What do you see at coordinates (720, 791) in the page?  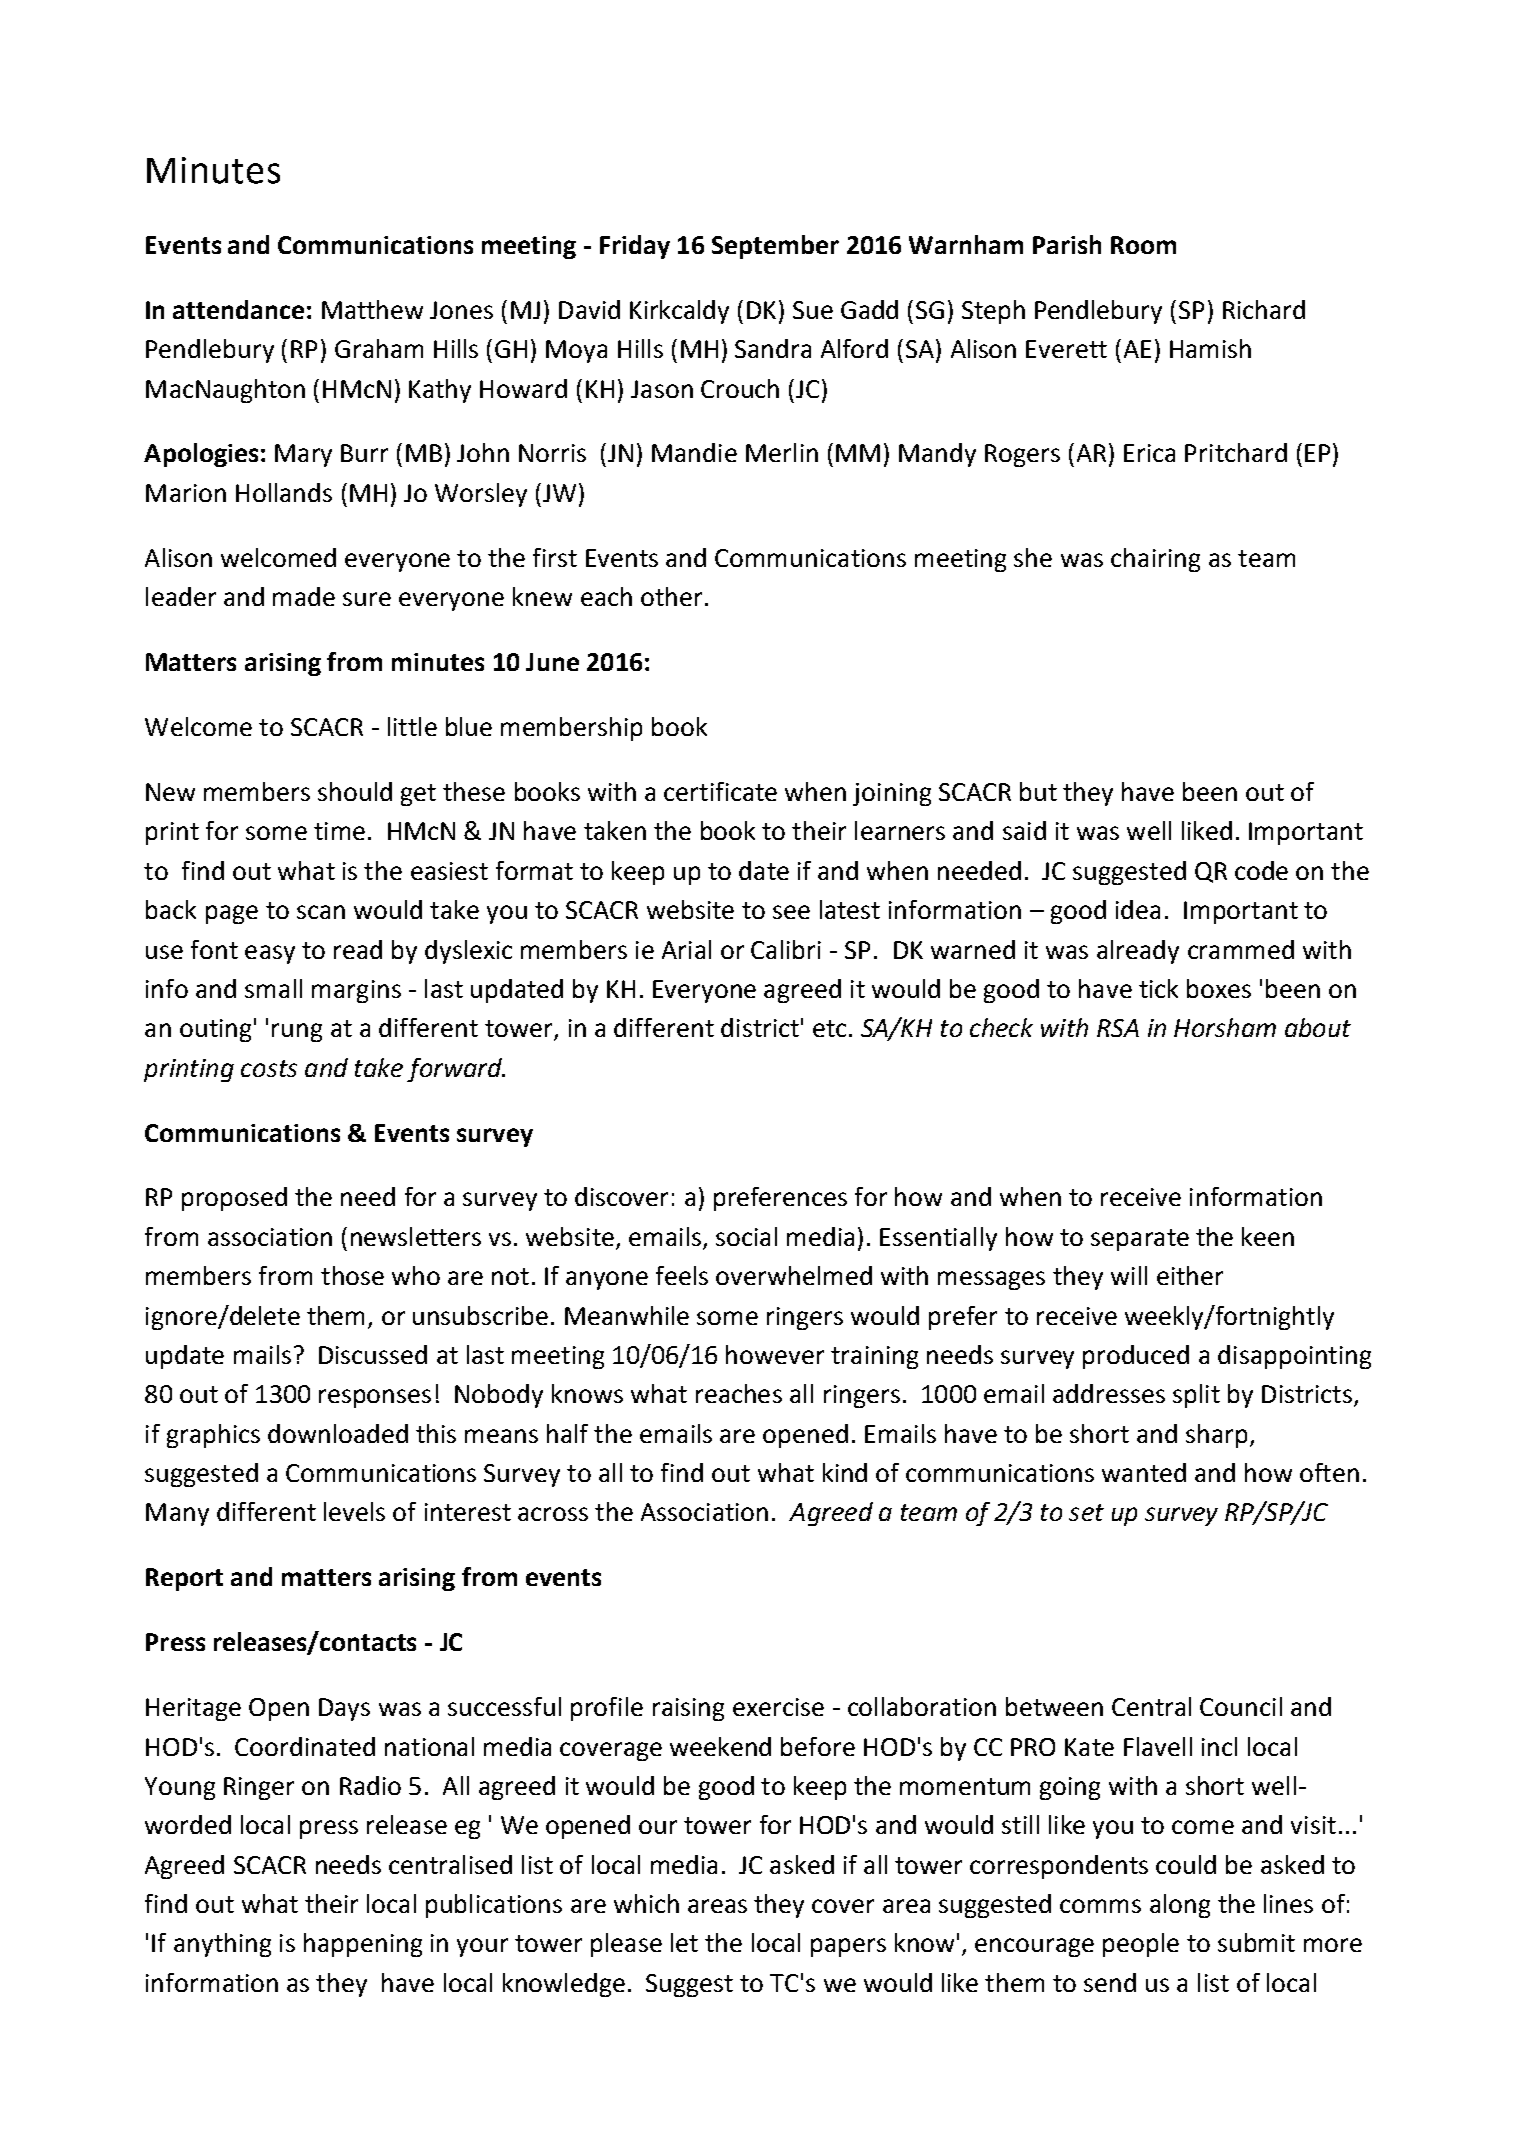 I see `certificate` at bounding box center [720, 791].
